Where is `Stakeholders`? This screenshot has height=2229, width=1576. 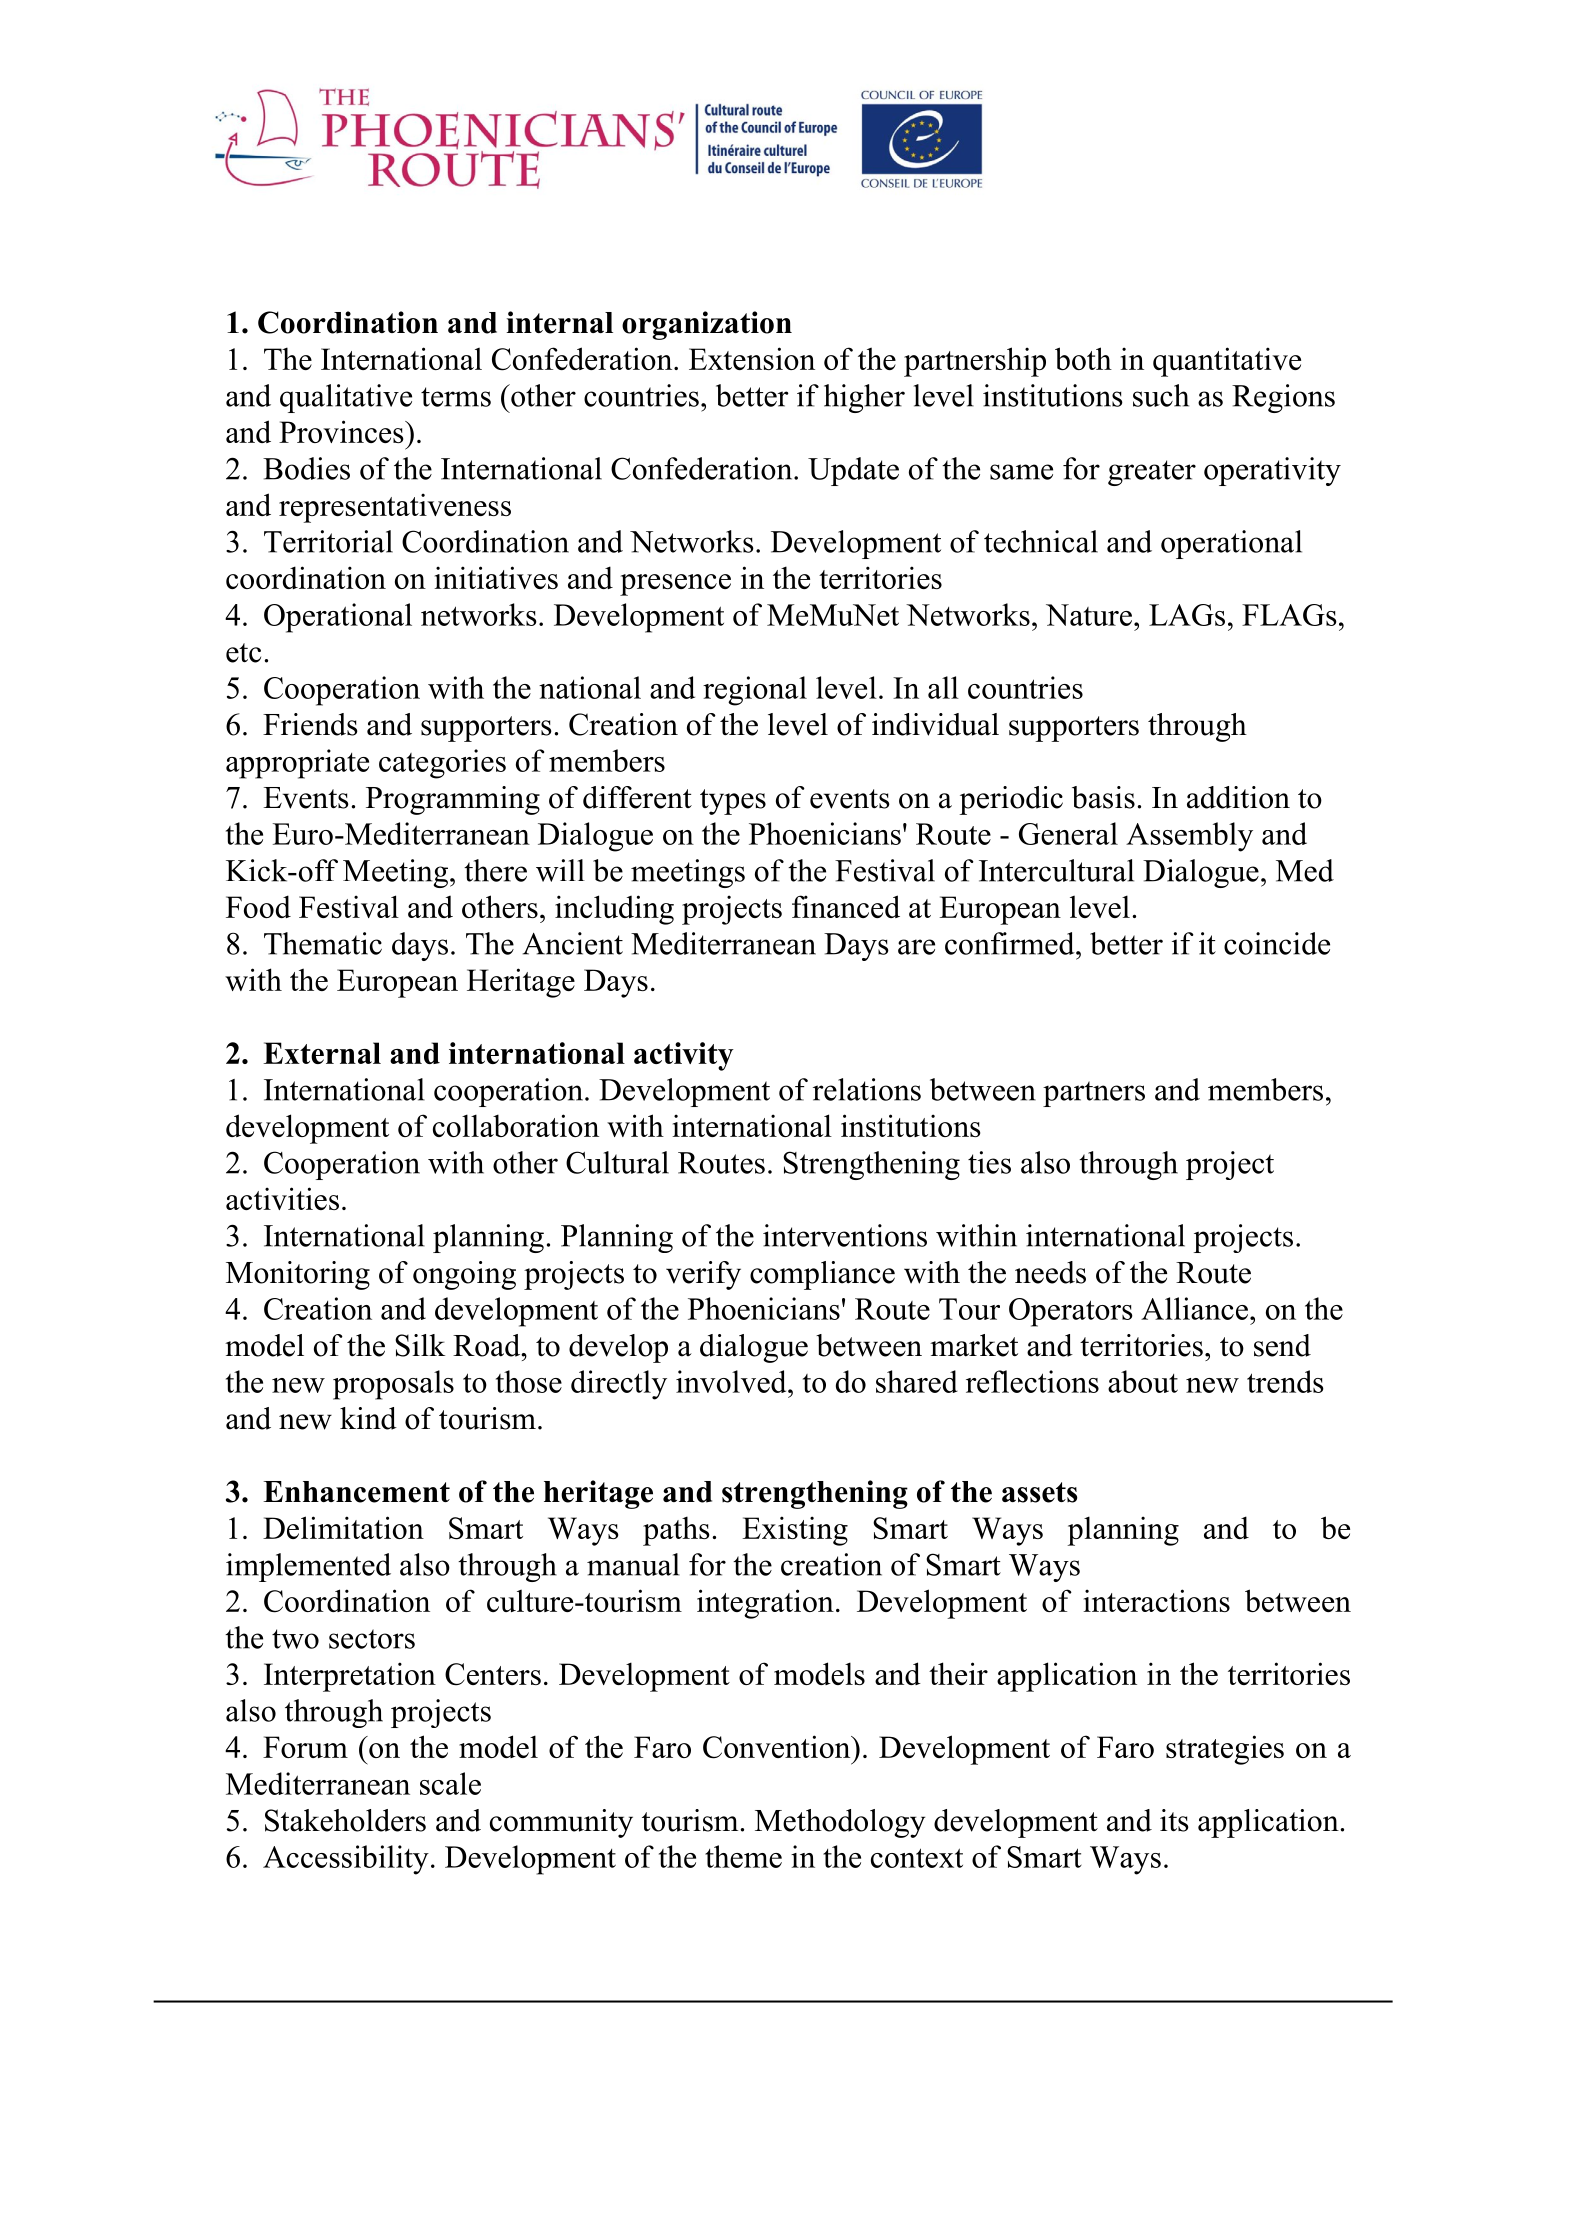
Stakeholders is located at coordinates (345, 1820).
